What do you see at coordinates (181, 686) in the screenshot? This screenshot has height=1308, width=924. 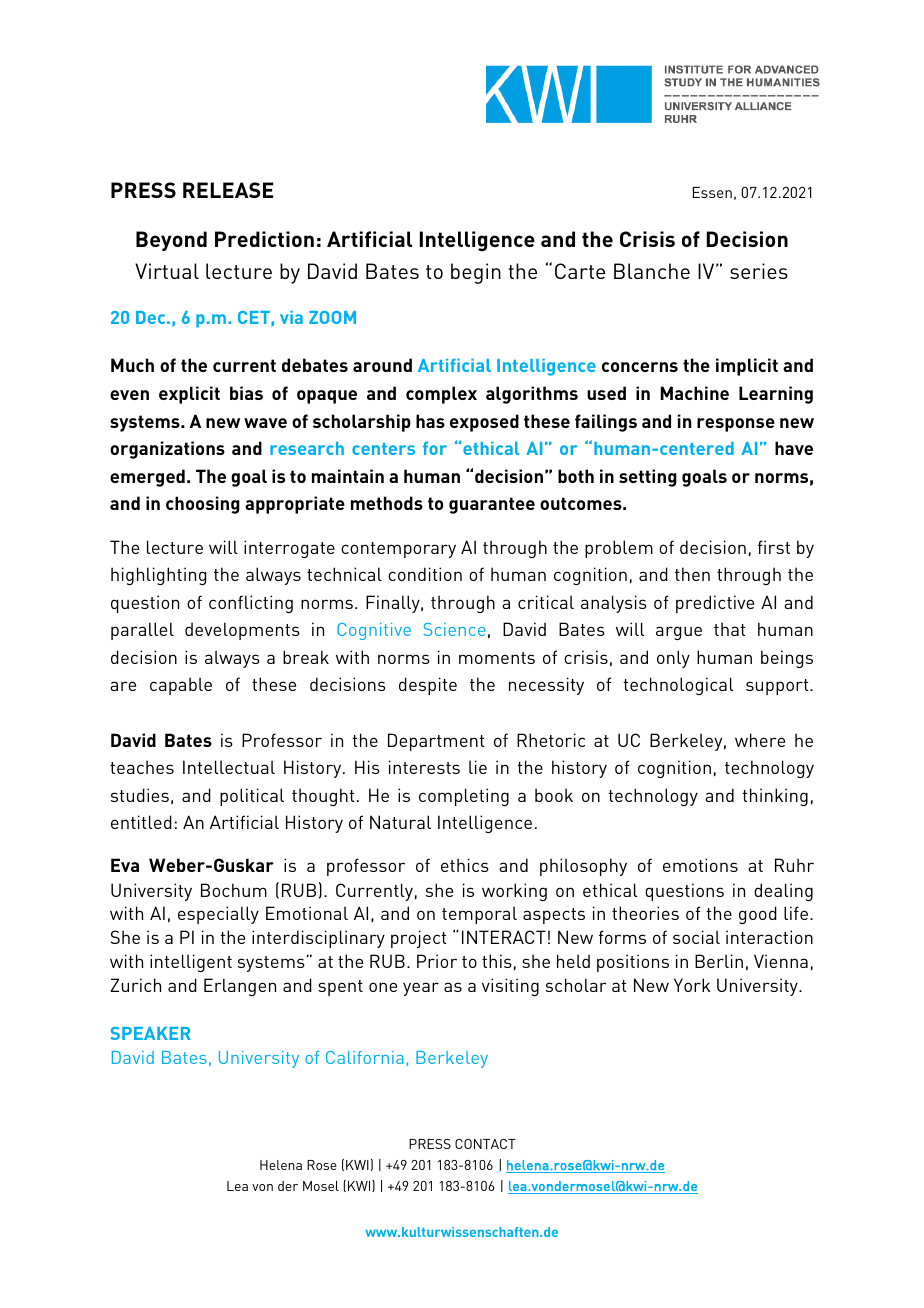 I see `capable` at bounding box center [181, 686].
